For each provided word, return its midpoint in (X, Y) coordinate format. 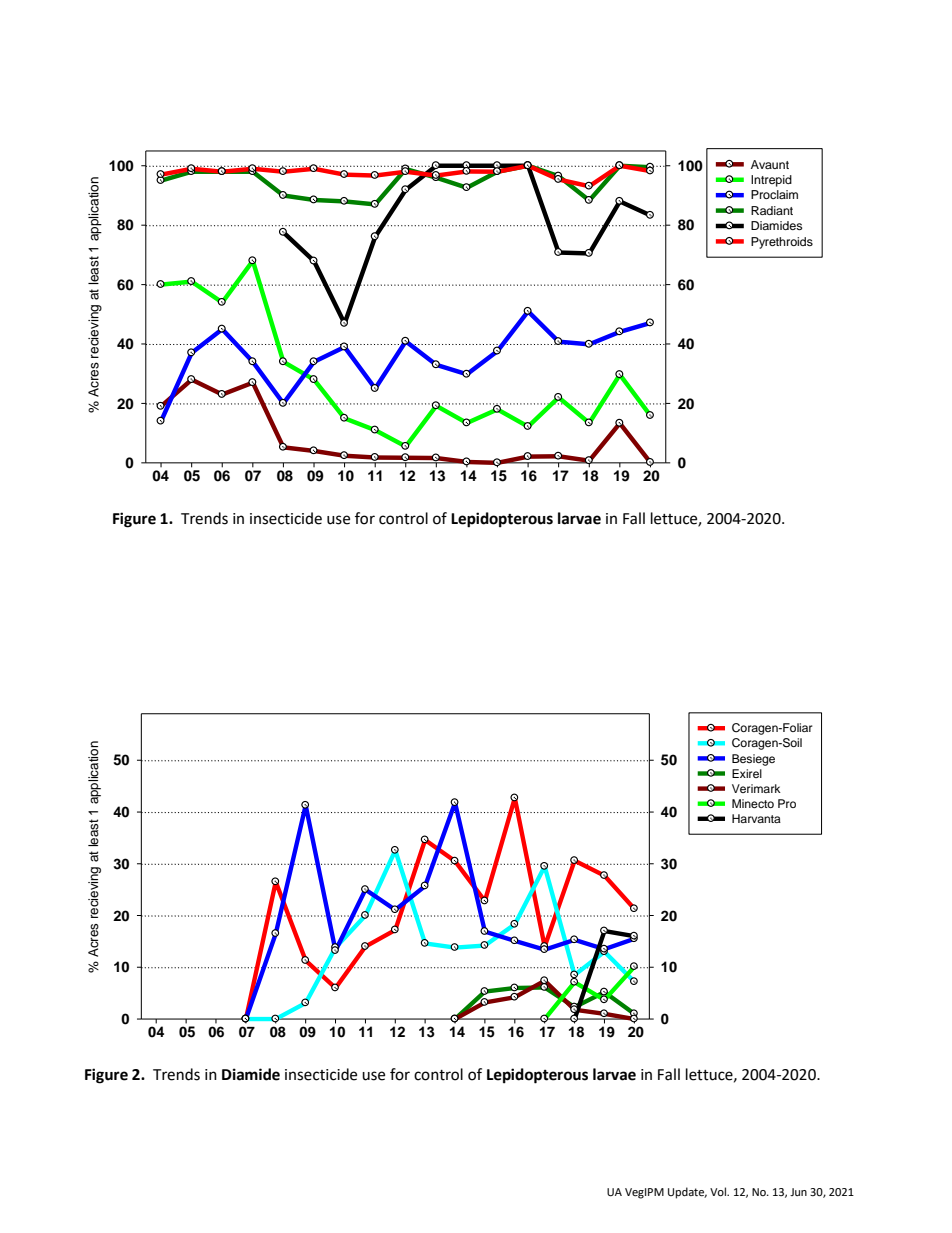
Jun (798, 1192)
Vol (719, 1192)
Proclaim (774, 194)
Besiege (753, 760)
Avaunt (770, 164)
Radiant (772, 210)
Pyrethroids (782, 243)
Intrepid (771, 181)
